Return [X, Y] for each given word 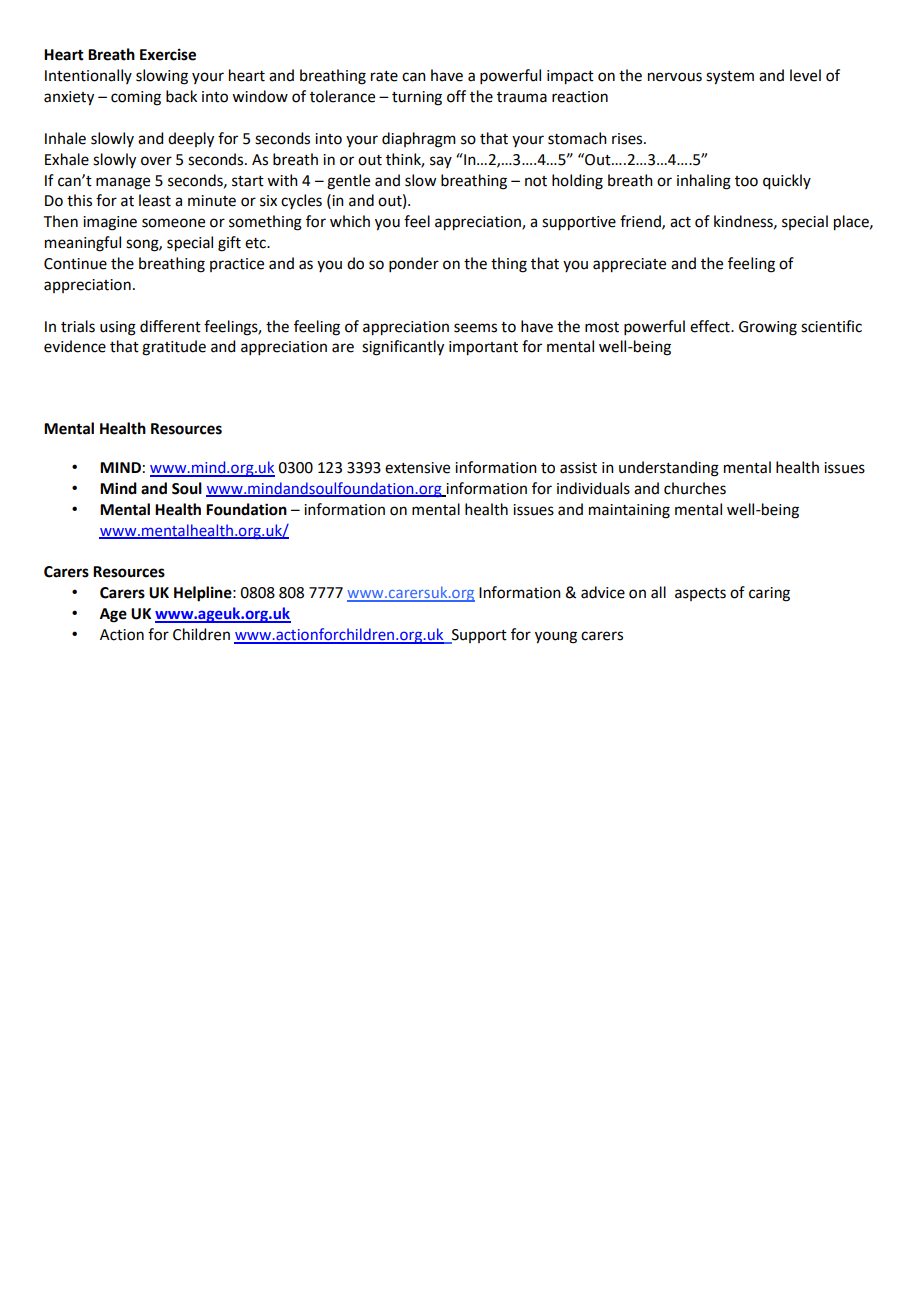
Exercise [168, 54]
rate [384, 76]
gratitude [174, 348]
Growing [768, 328]
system [730, 78]
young [556, 637]
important [483, 348]
